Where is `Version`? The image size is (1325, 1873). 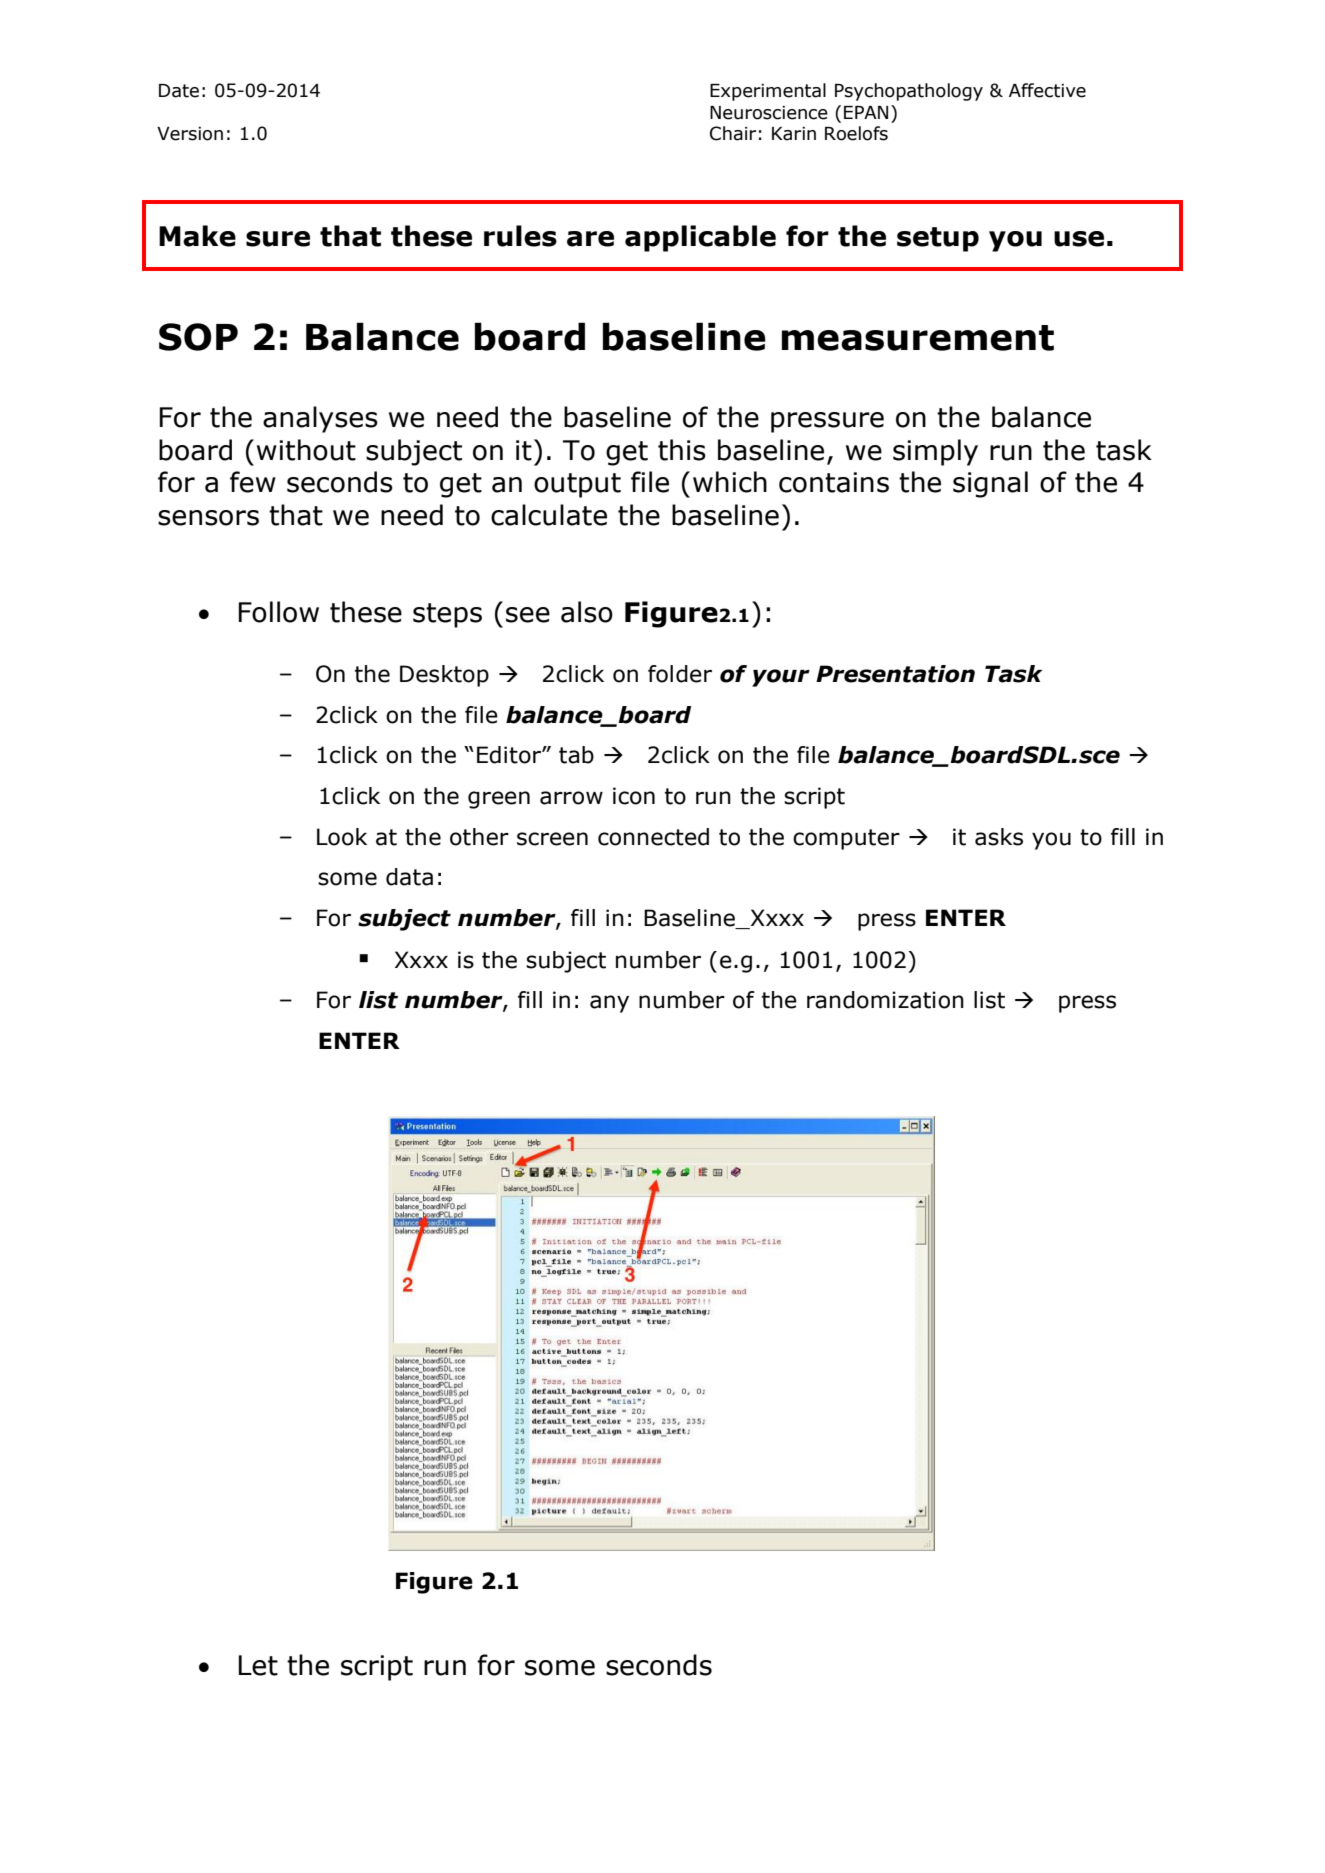
Version is located at coordinates (190, 134).
